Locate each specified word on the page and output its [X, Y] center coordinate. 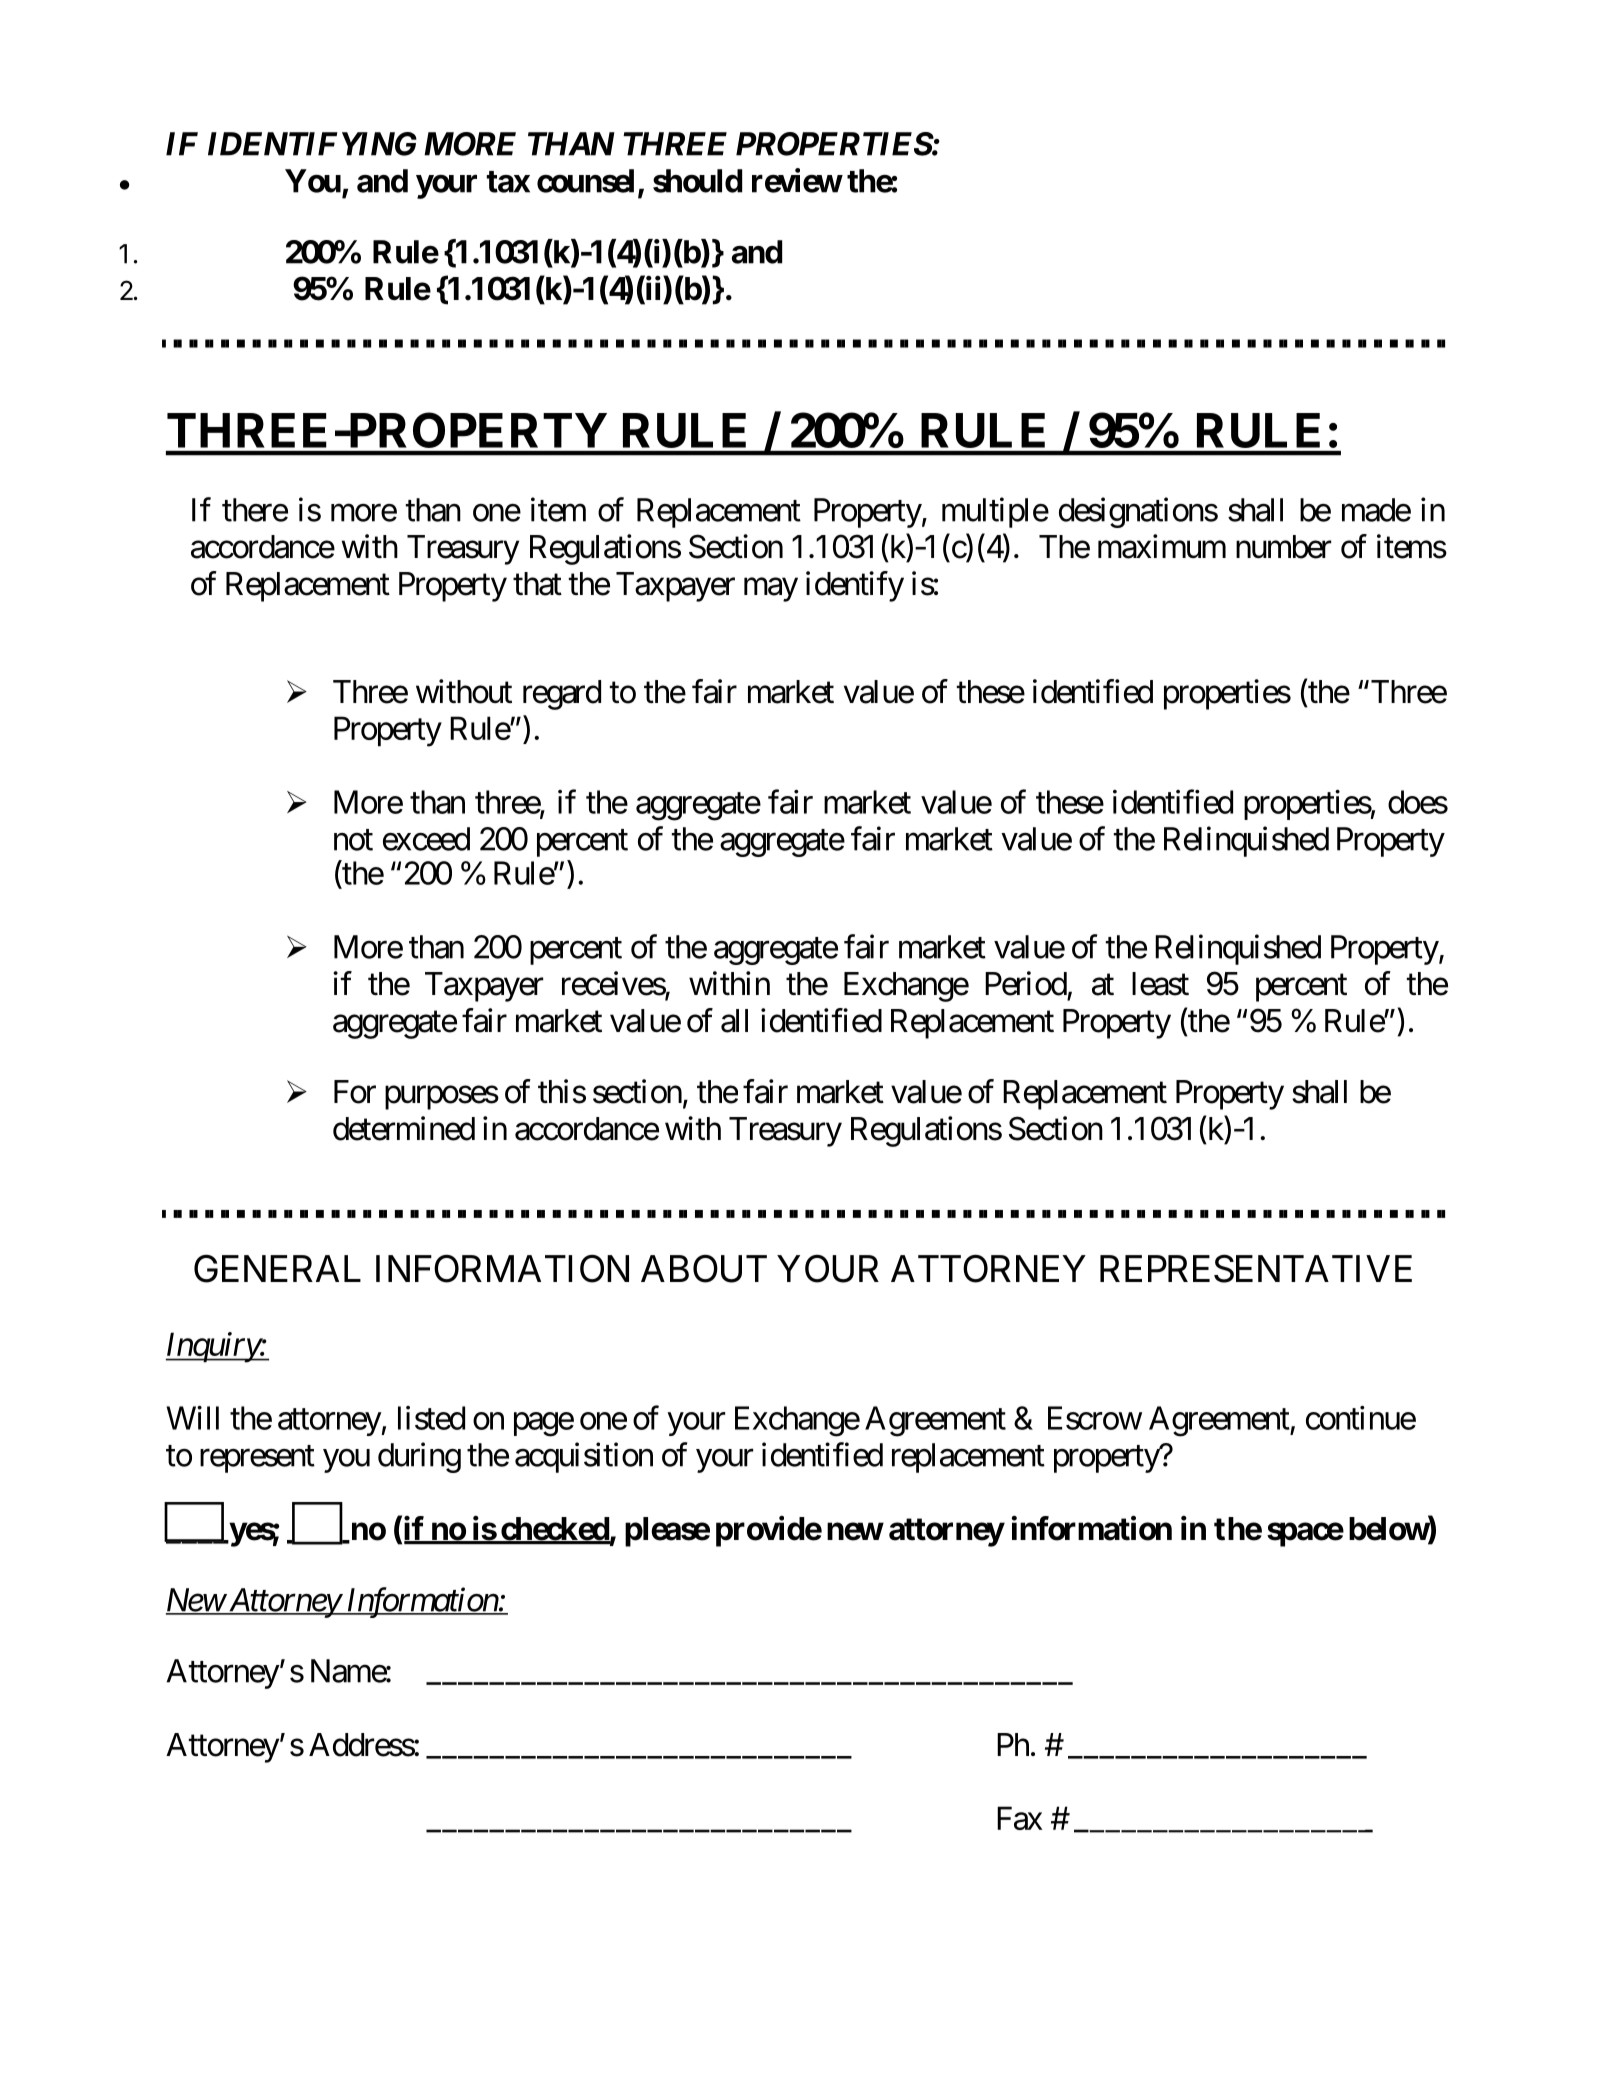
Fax [1019, 1818]
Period [1026, 983]
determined [404, 1128]
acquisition [584, 1457]
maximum [1162, 546]
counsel [585, 181]
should [697, 181]
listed [431, 1418]
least [1160, 984]
